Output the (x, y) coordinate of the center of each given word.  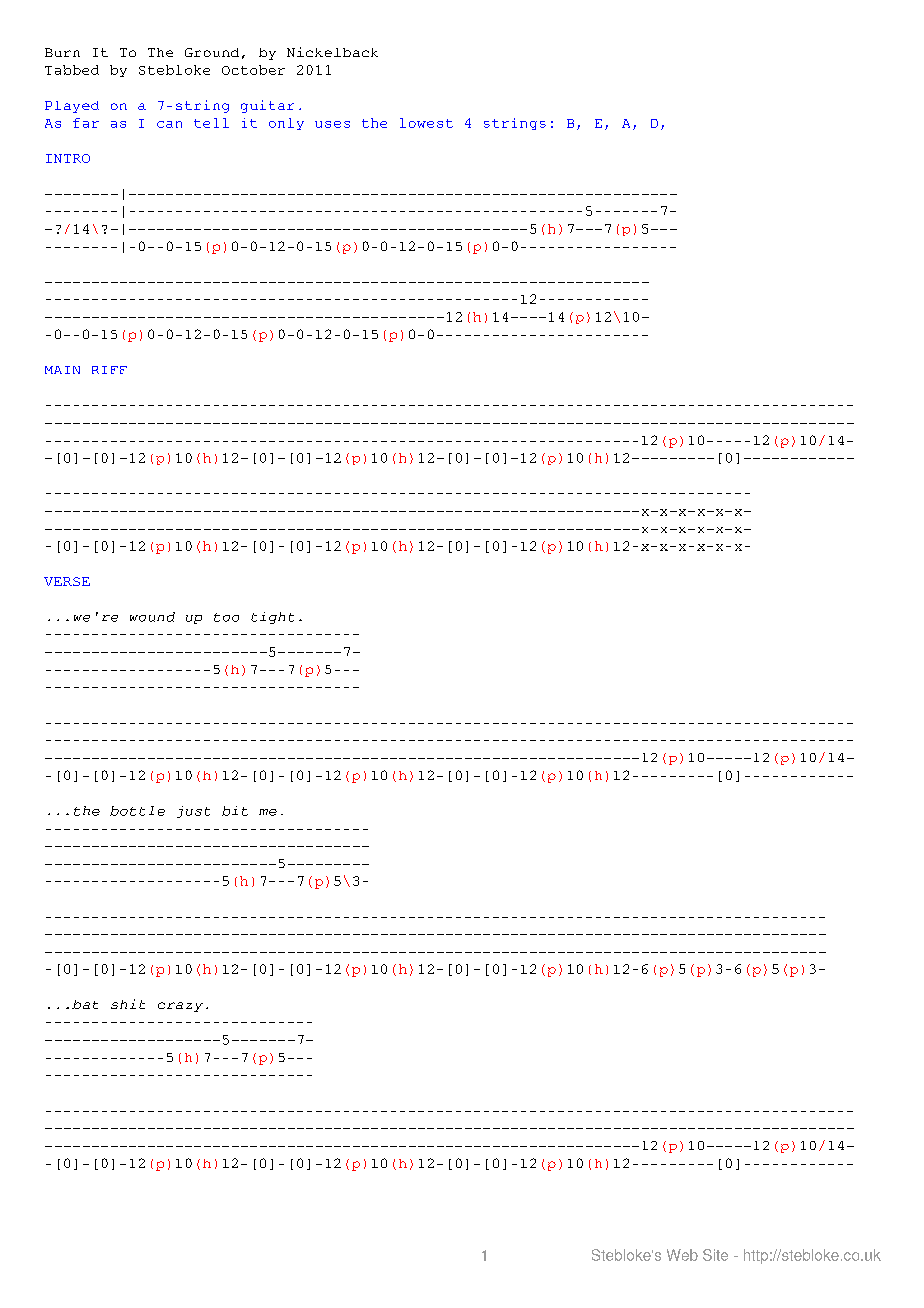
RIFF (109, 370)
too (226, 617)
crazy (180, 1007)
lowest (426, 123)
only (286, 124)
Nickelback (332, 52)
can (169, 124)
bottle (137, 811)
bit (235, 811)
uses (332, 124)
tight (272, 618)
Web (682, 1255)
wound (152, 617)
